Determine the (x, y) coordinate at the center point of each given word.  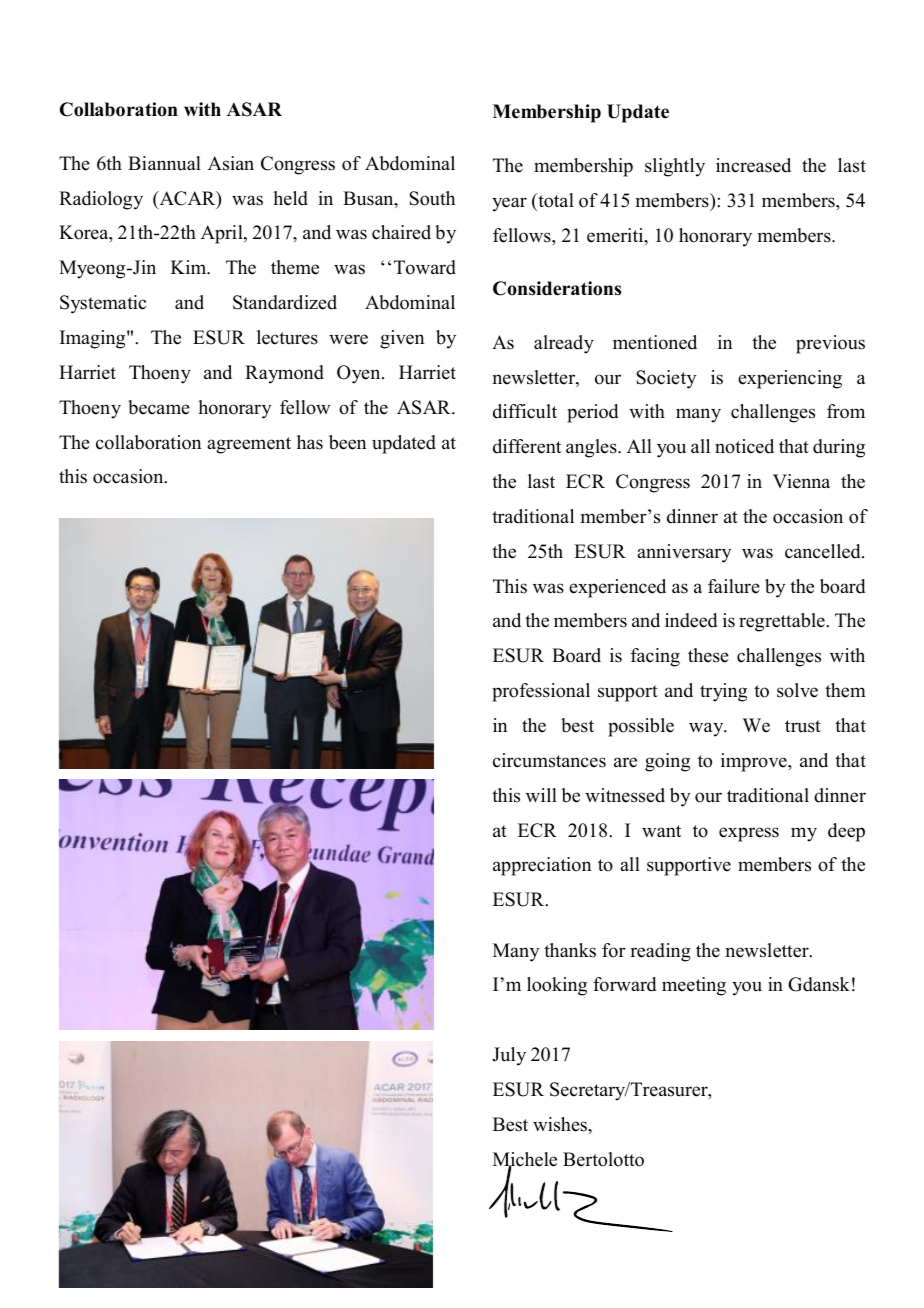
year (509, 204)
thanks (570, 950)
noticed (744, 446)
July (509, 1056)
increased (753, 165)
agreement (249, 445)
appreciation (542, 866)
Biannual (164, 163)
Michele (525, 1160)
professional (541, 692)
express (749, 834)
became (159, 407)
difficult (525, 411)
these (708, 655)
